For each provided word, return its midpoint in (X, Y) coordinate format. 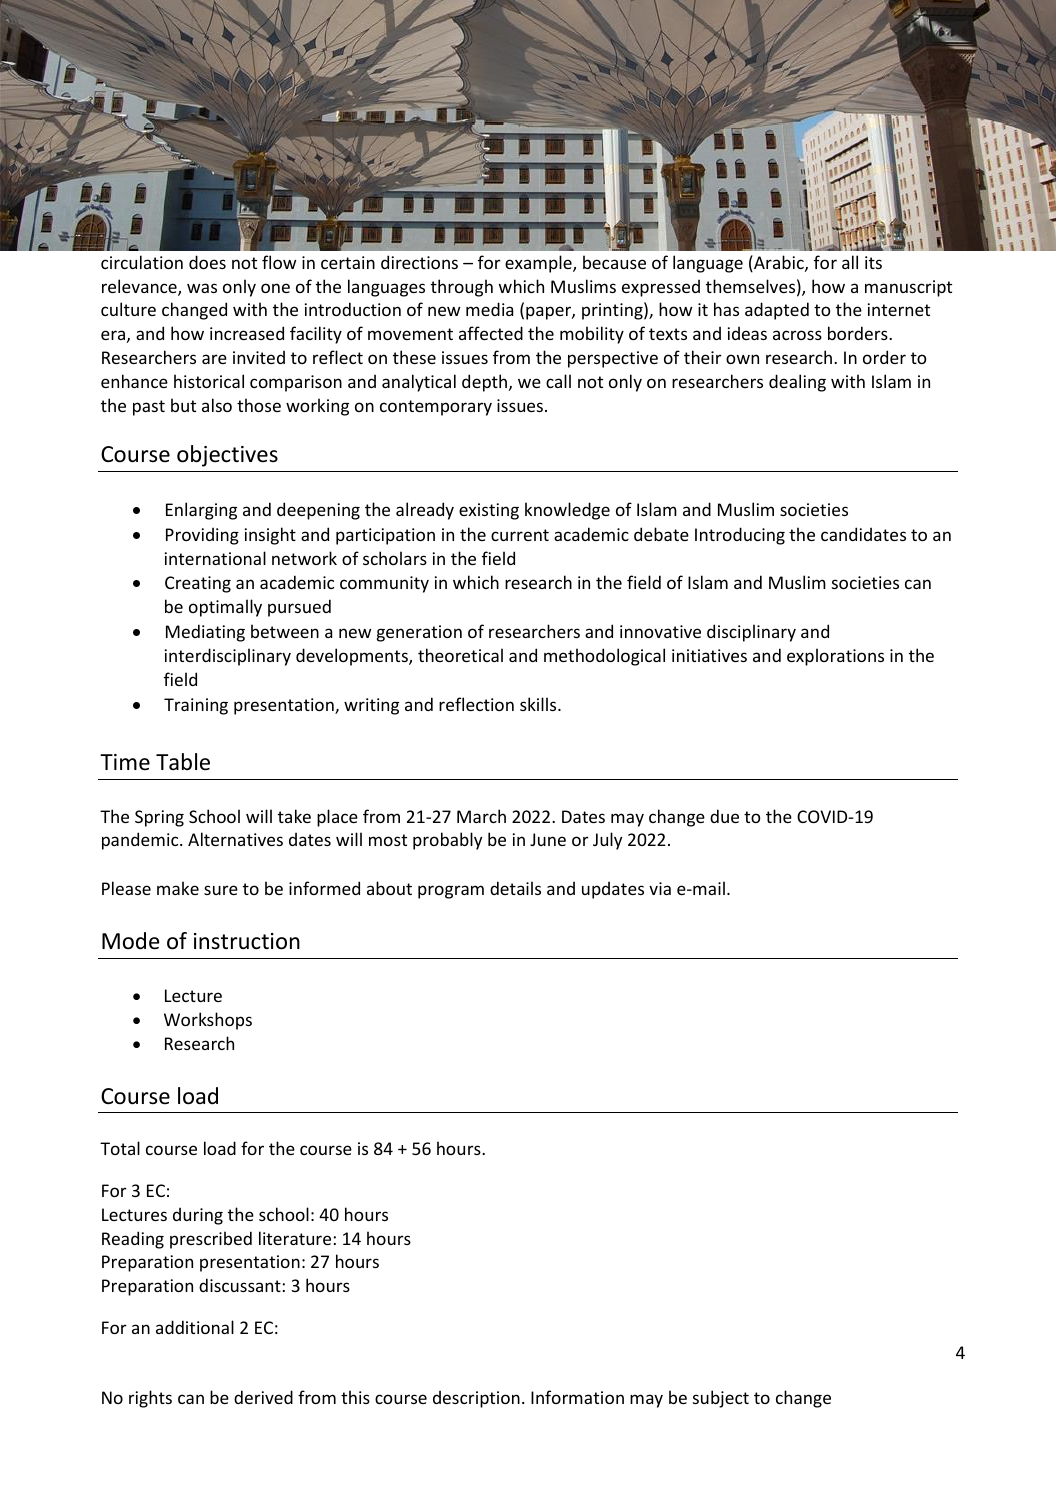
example (539, 264)
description (476, 1399)
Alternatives (235, 839)
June (548, 839)
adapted (777, 311)
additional (195, 1327)
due (724, 816)
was (202, 288)
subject (721, 1399)
